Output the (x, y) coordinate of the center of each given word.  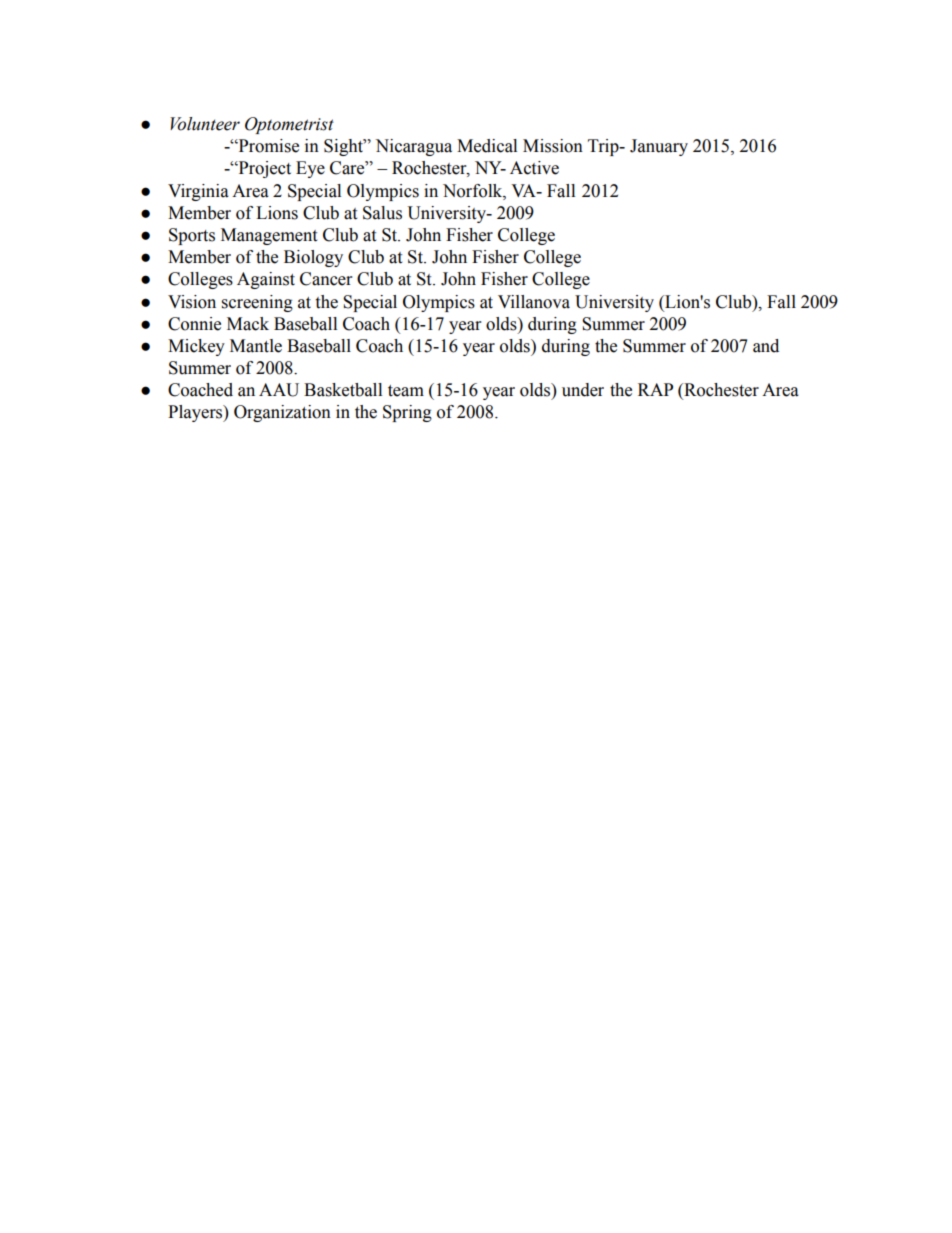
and (766, 346)
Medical (487, 146)
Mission (553, 146)
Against (266, 280)
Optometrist (289, 125)
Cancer (326, 279)
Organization (282, 413)
